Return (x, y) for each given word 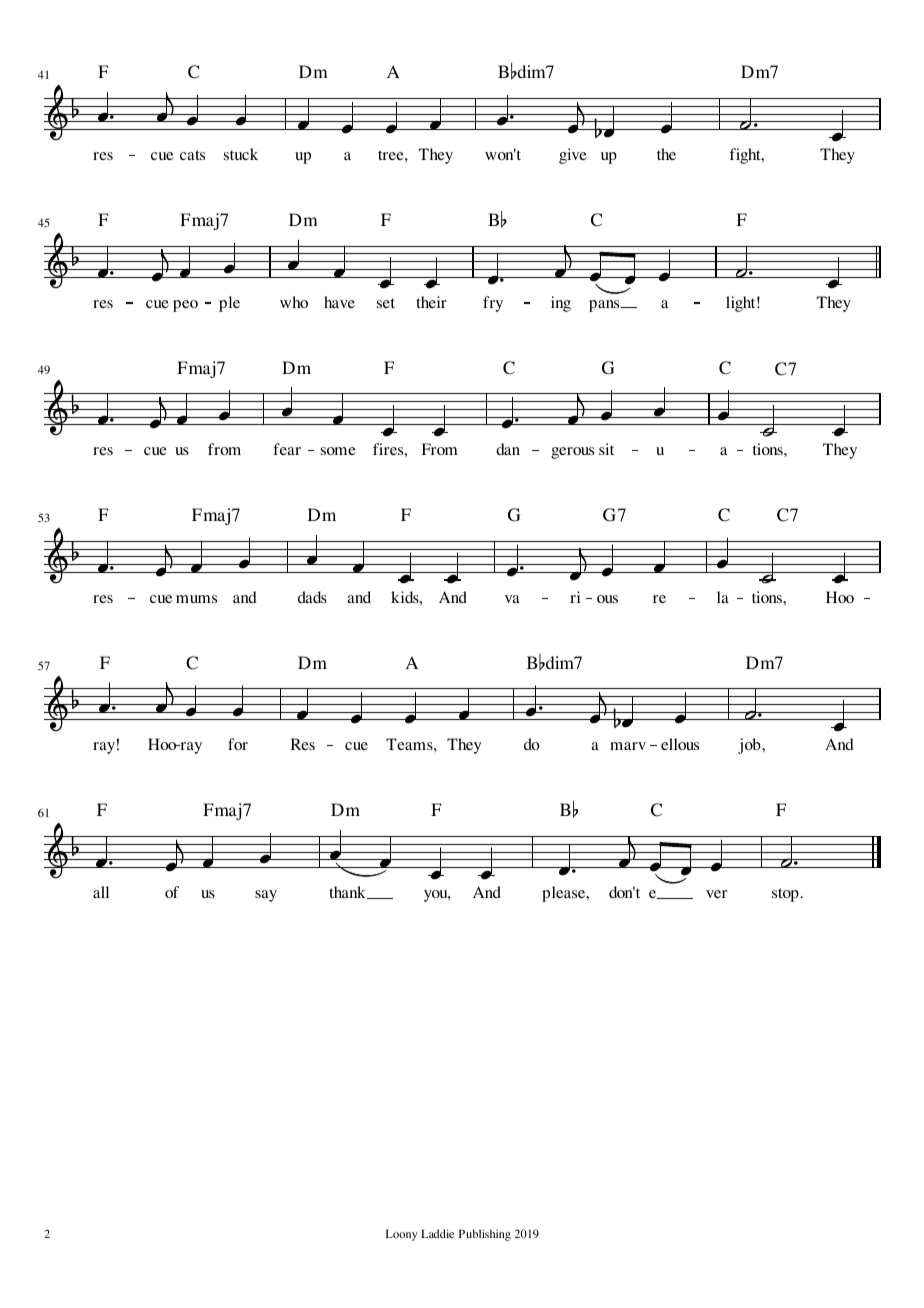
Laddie (437, 1233)
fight (746, 156)
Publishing (485, 1235)
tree (392, 155)
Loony (401, 1235)
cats (192, 155)
